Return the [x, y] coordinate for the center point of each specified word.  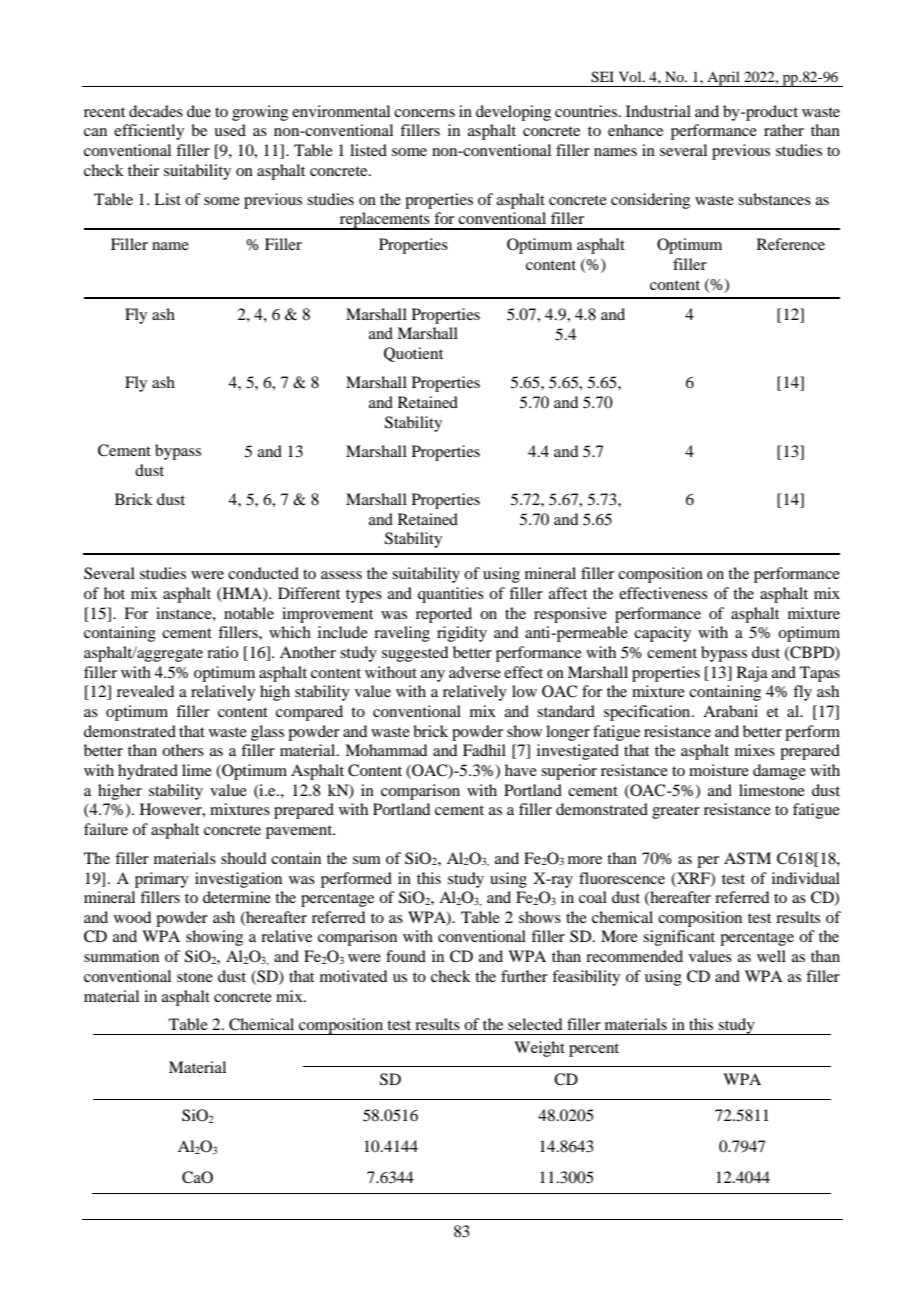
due [199, 111]
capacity [662, 634]
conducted [263, 573]
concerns [424, 113]
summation [121, 956]
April [723, 79]
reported [444, 615]
